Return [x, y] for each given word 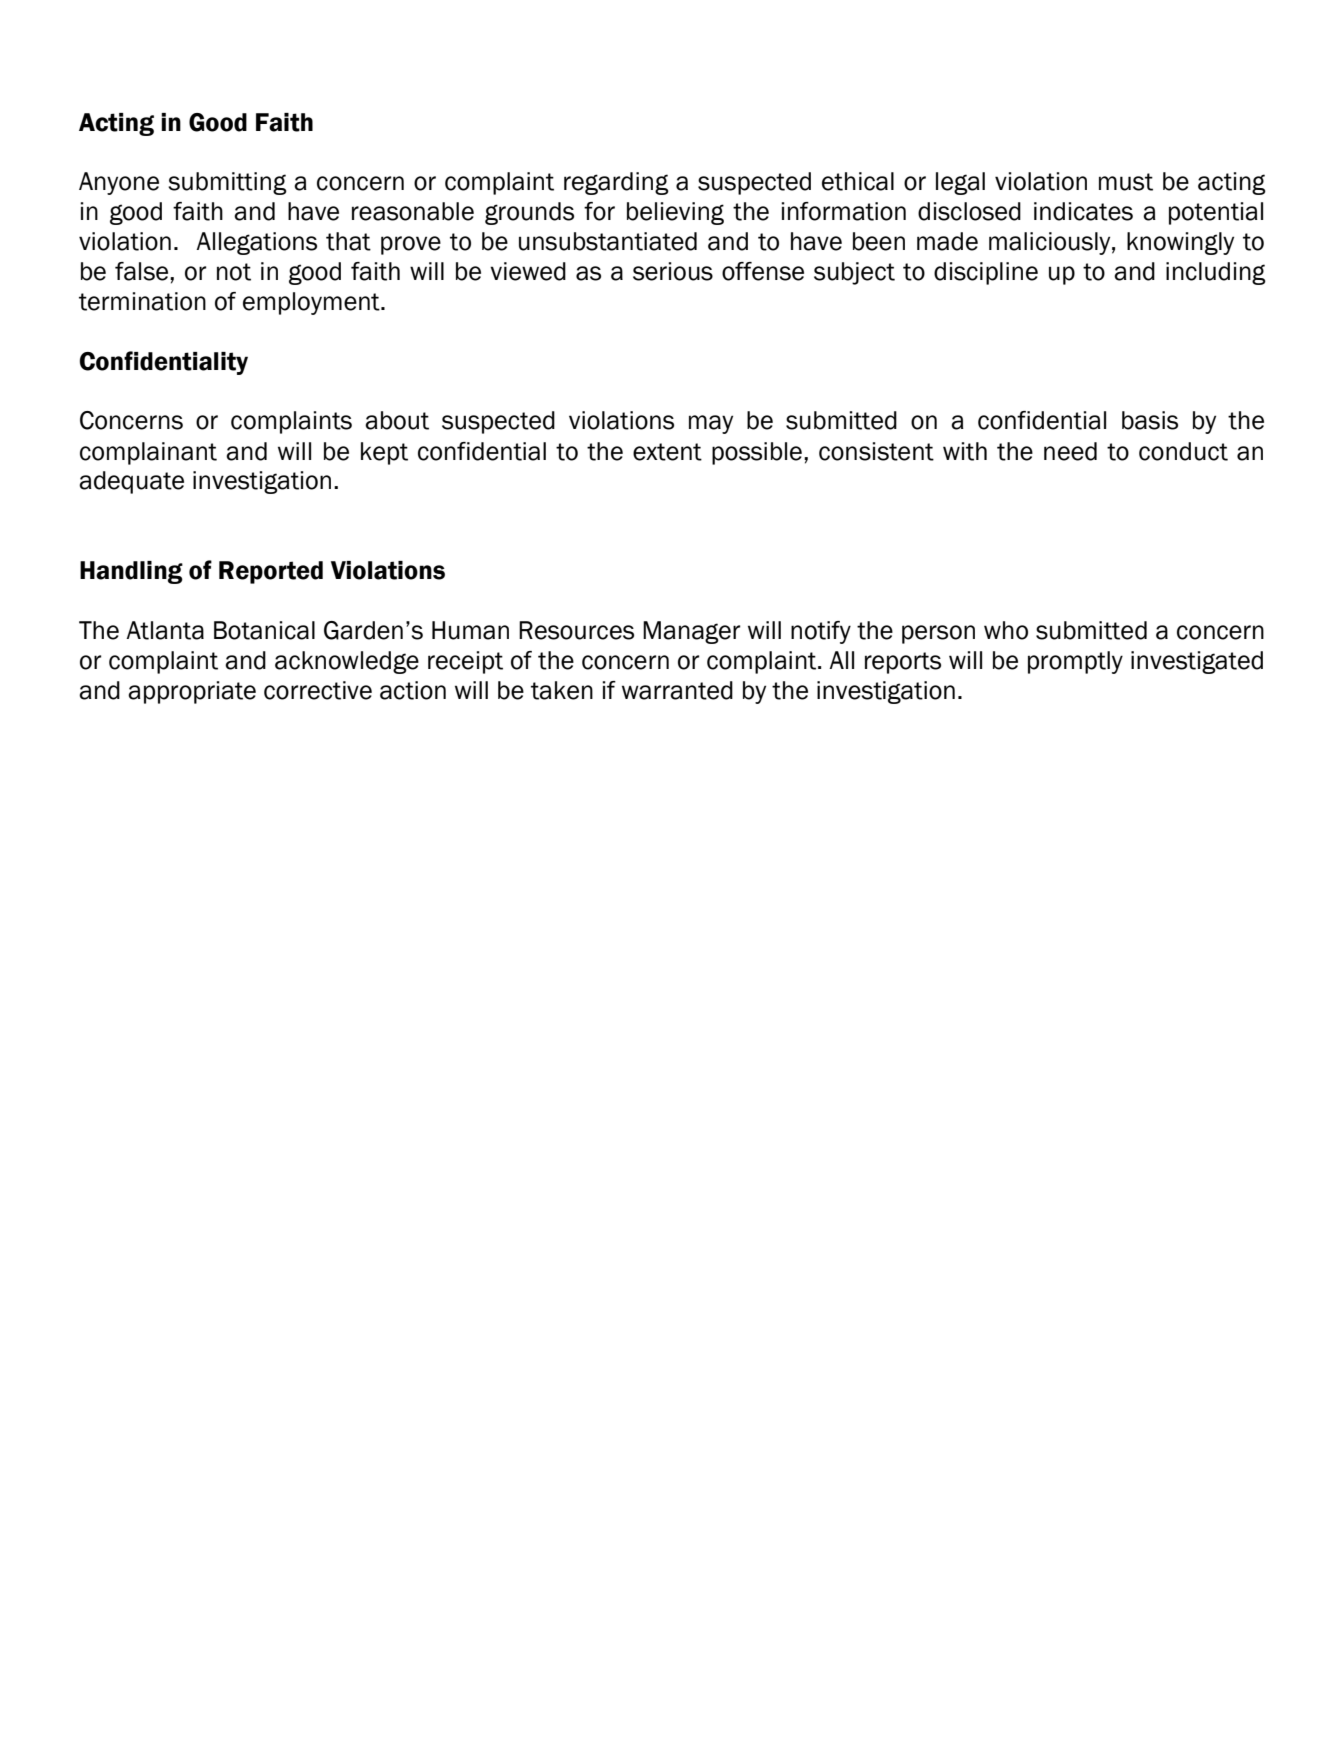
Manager [692, 632]
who [1006, 630]
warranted [677, 690]
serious [673, 271]
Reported [271, 572]
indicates [1083, 211]
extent [667, 452]
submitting [227, 183]
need [1070, 451]
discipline [986, 273]
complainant [148, 453]
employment [312, 303]
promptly [1075, 662]
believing [675, 213]
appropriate [192, 692]
